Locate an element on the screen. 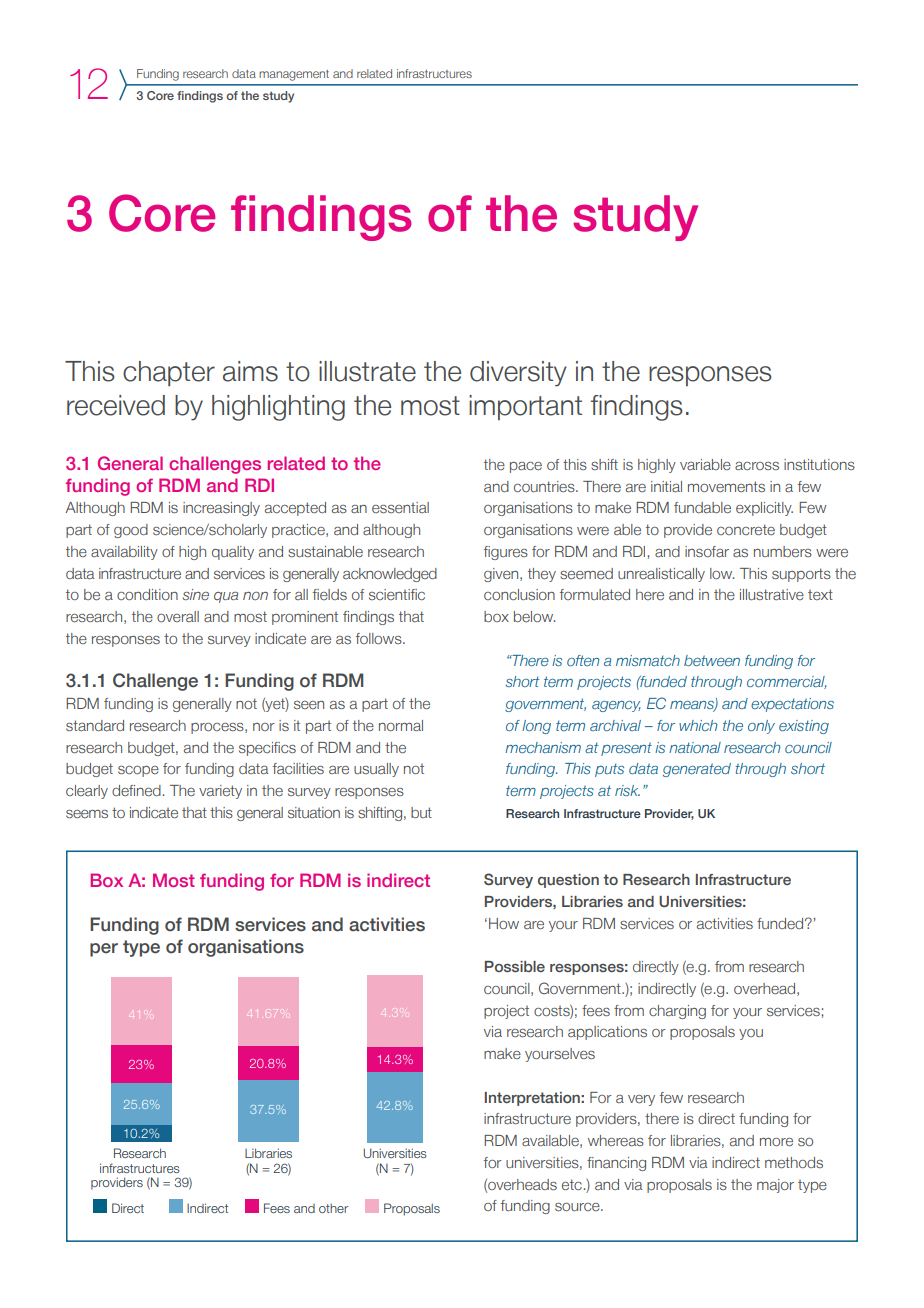 The width and height of the screenshot is (924, 1308). important is located at coordinates (525, 407).
